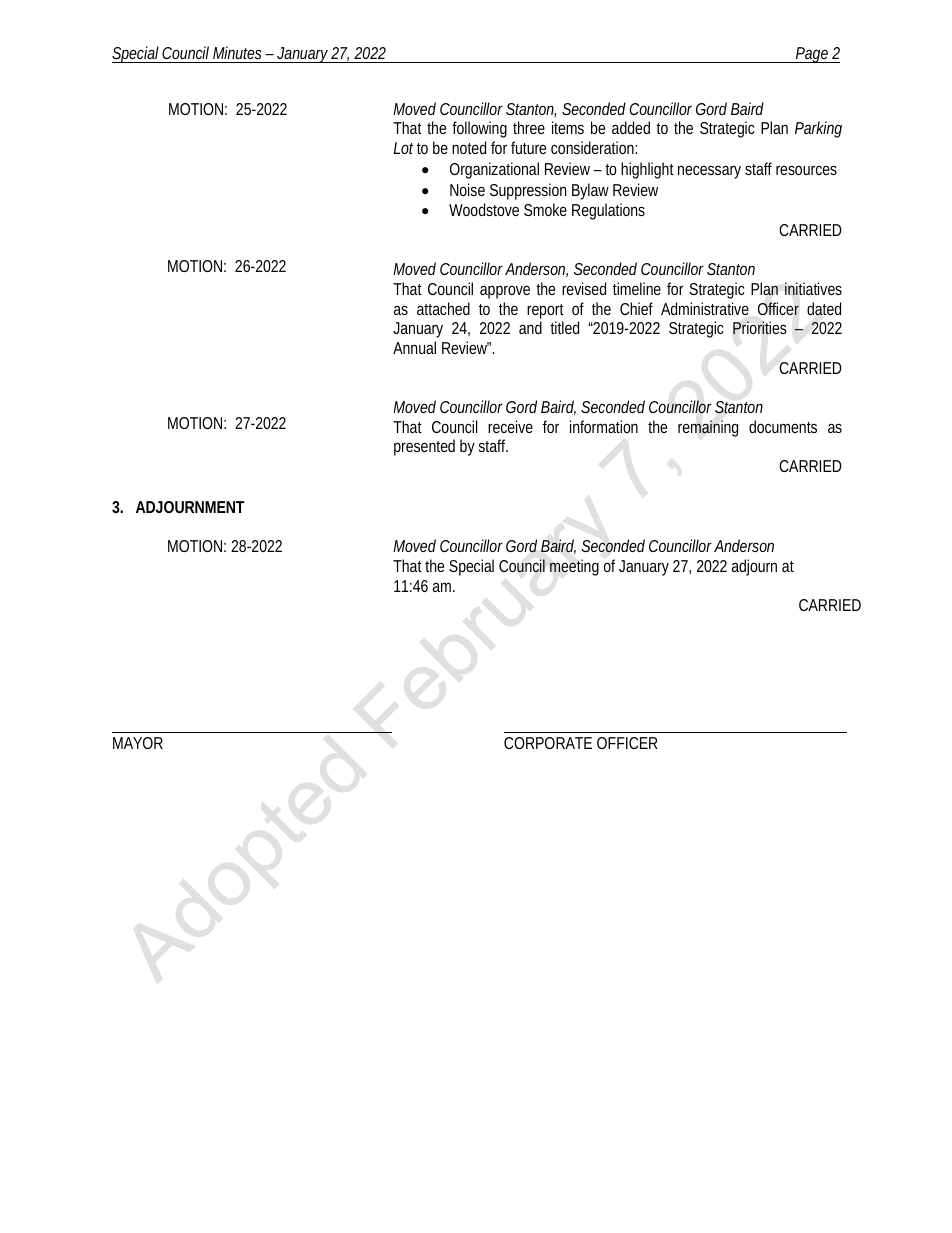 This page has width=952, height=1233. What do you see at coordinates (813, 288) in the page?
I see `initiatives` at bounding box center [813, 288].
